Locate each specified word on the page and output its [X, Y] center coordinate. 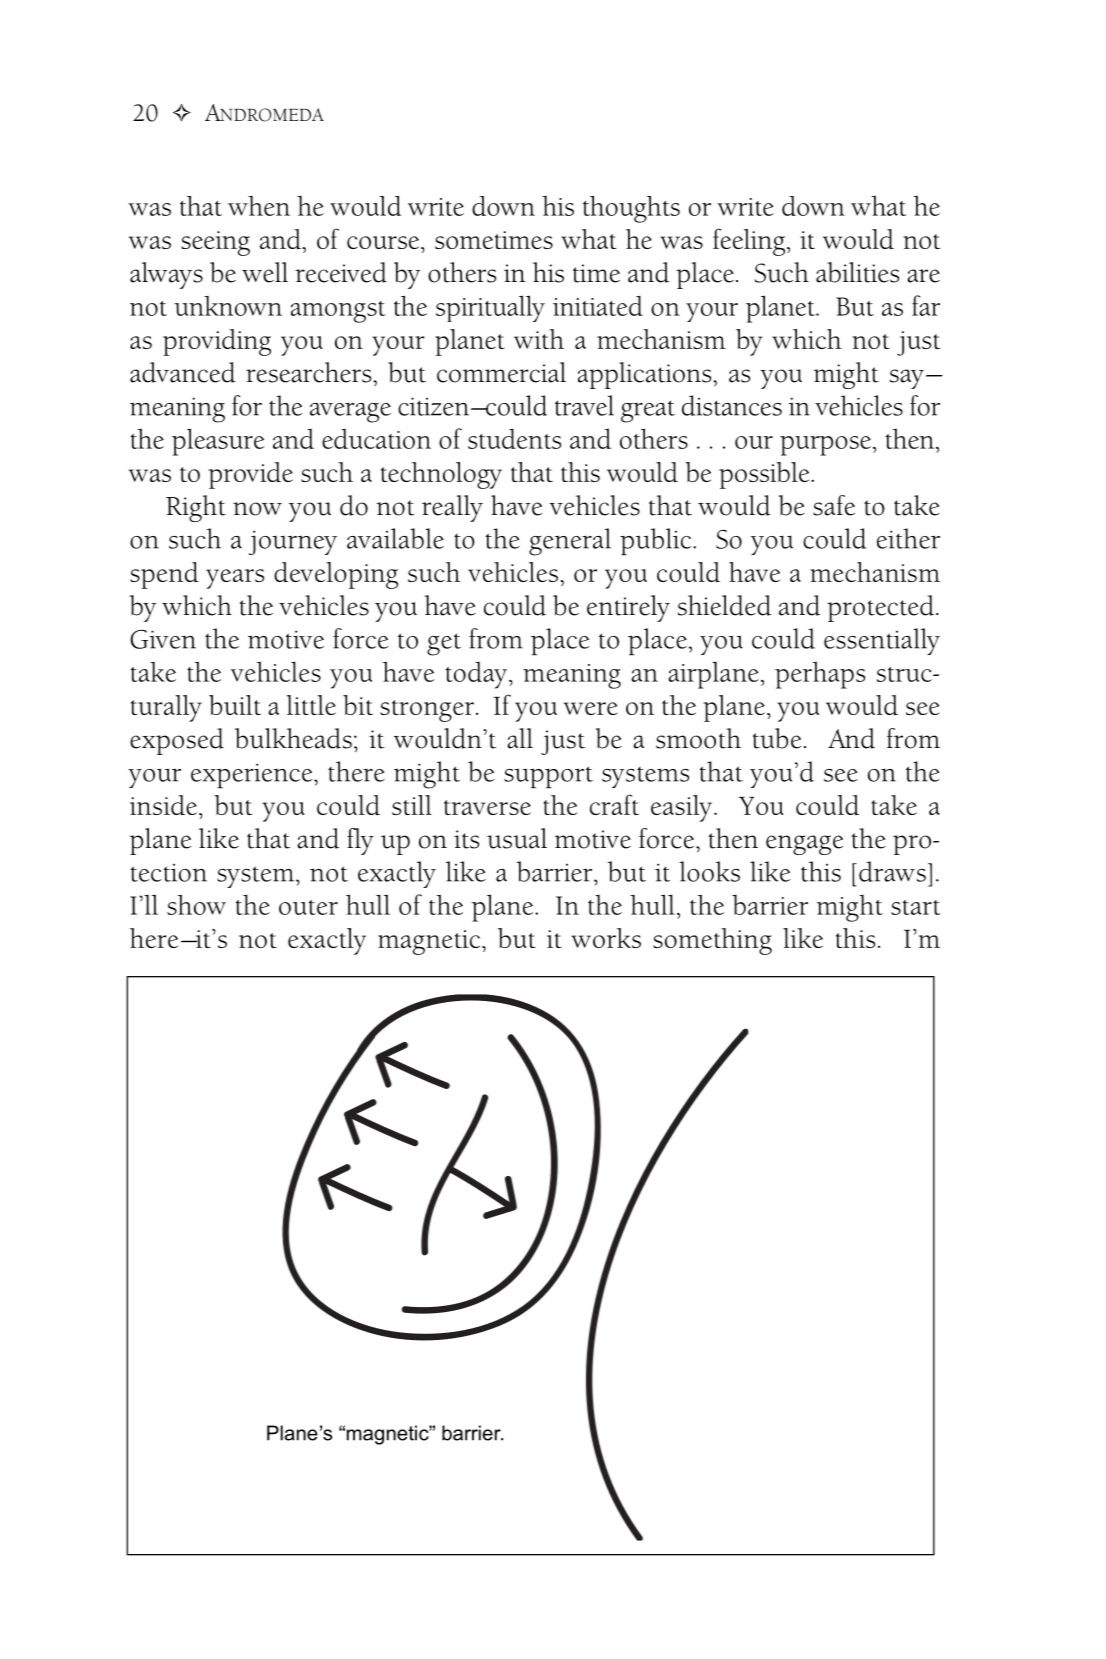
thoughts [631, 209]
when [259, 206]
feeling [750, 242]
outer [308, 907]
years [235, 579]
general [570, 542]
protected [880, 608]
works [606, 938]
